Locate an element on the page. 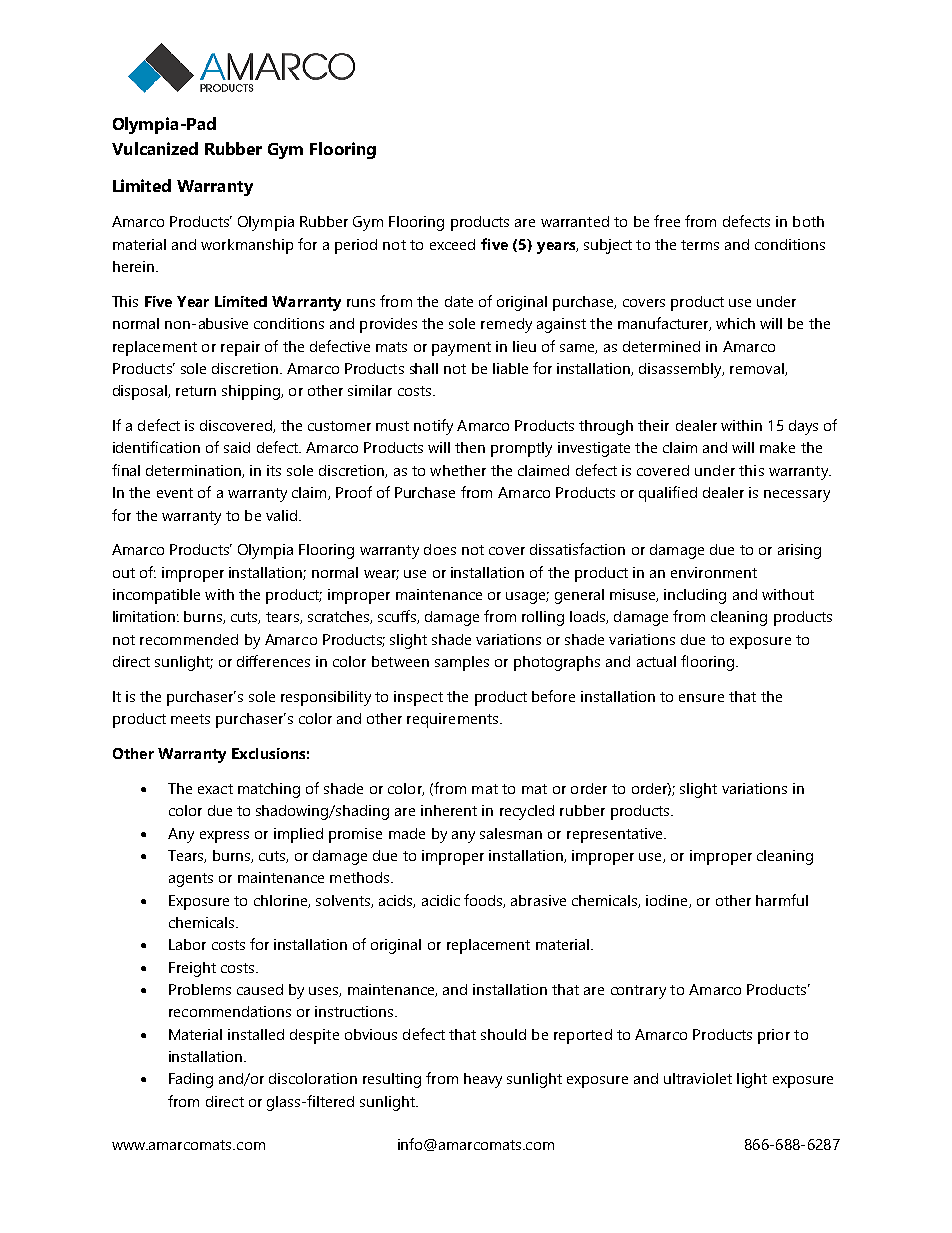  free is located at coordinates (667, 221).
